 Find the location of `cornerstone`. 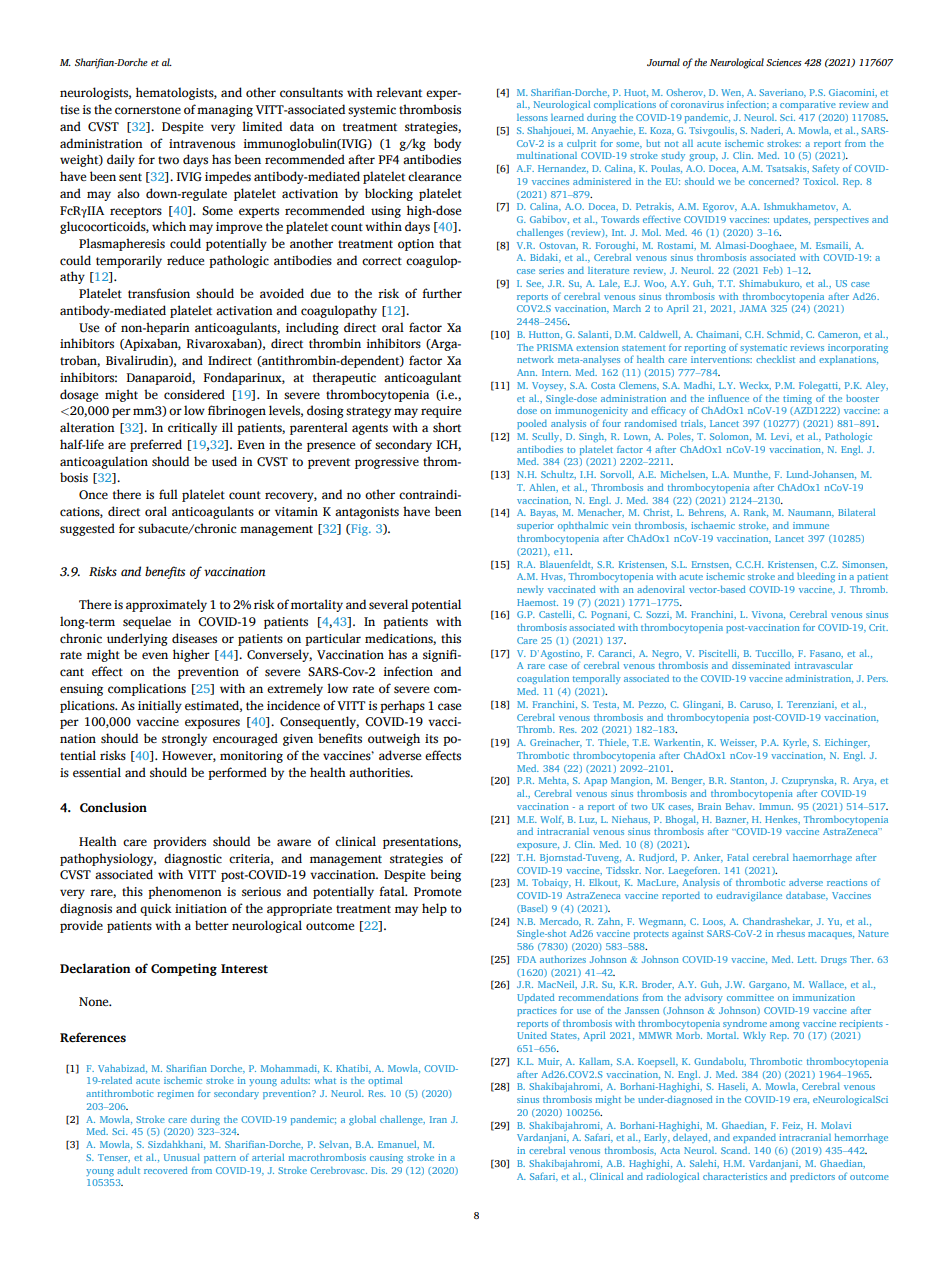

cornerstone is located at coordinates (148, 110).
